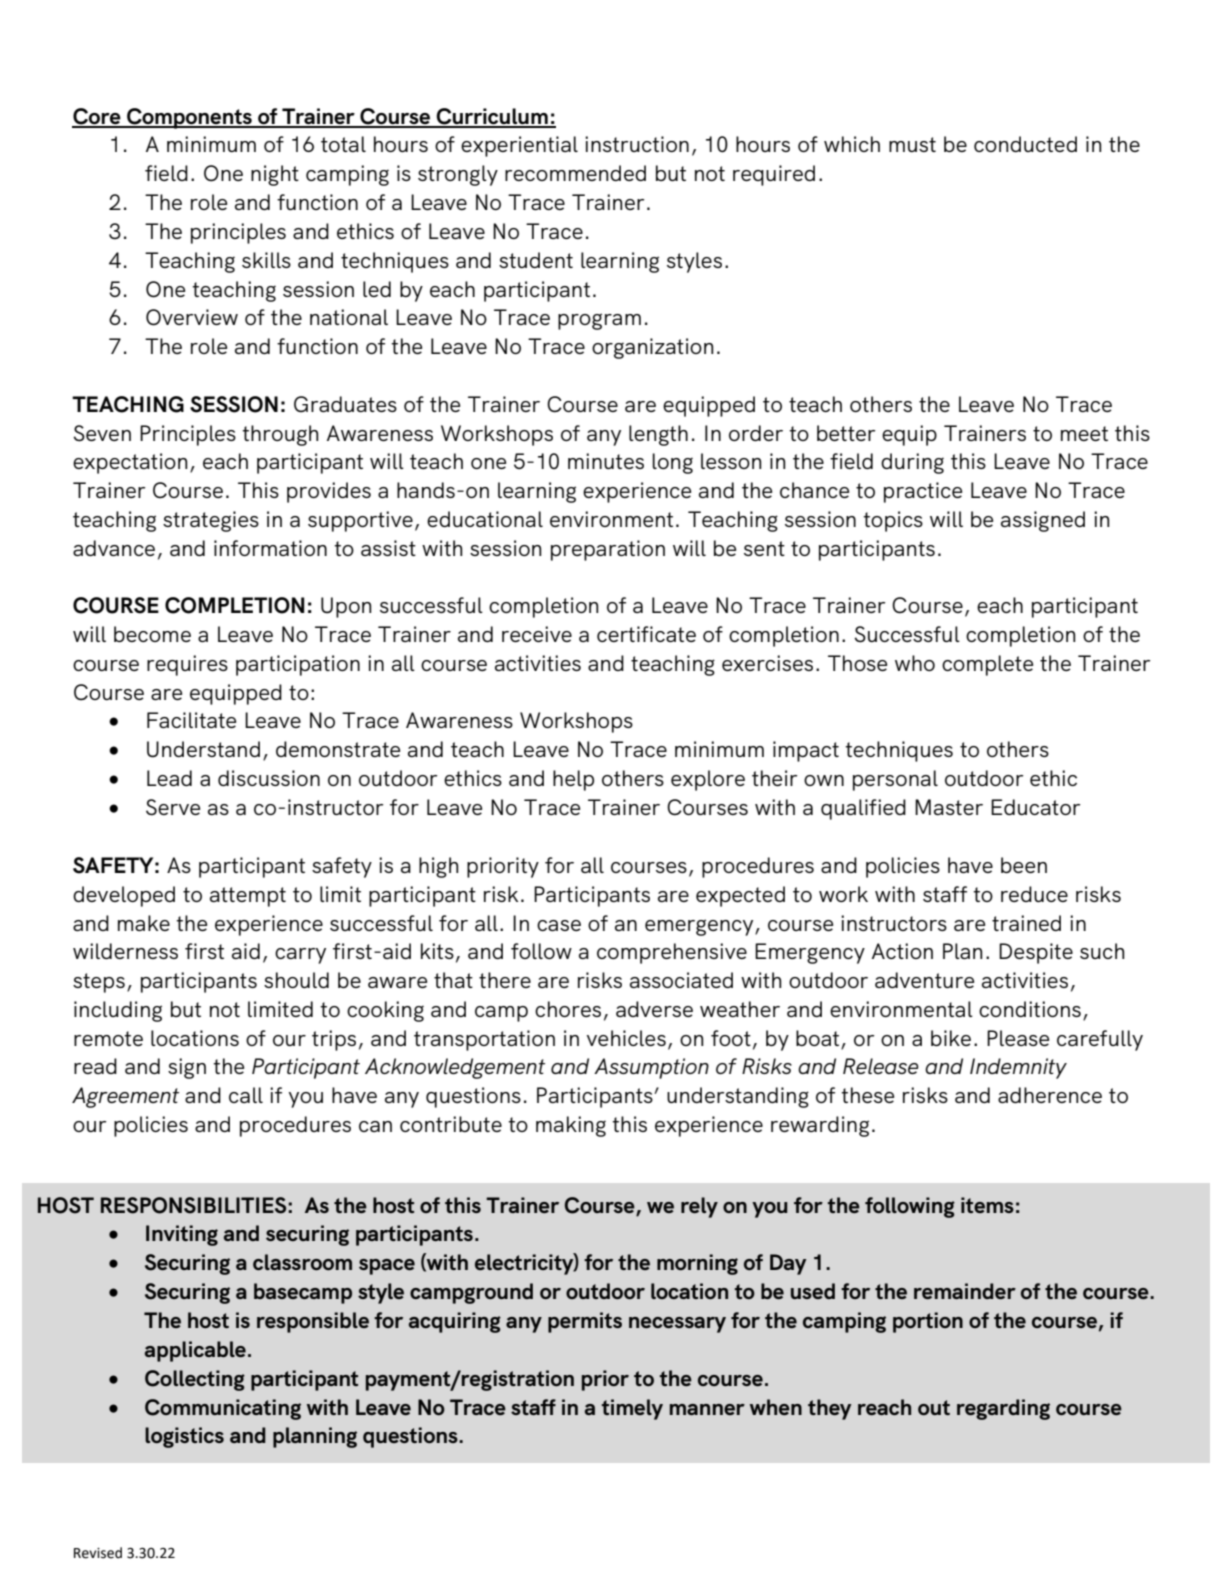 Image resolution: width=1229 pixels, height=1591 pixels. Describe the element at coordinates (182, 1235) in the screenshot. I see `Inviting` at that location.
